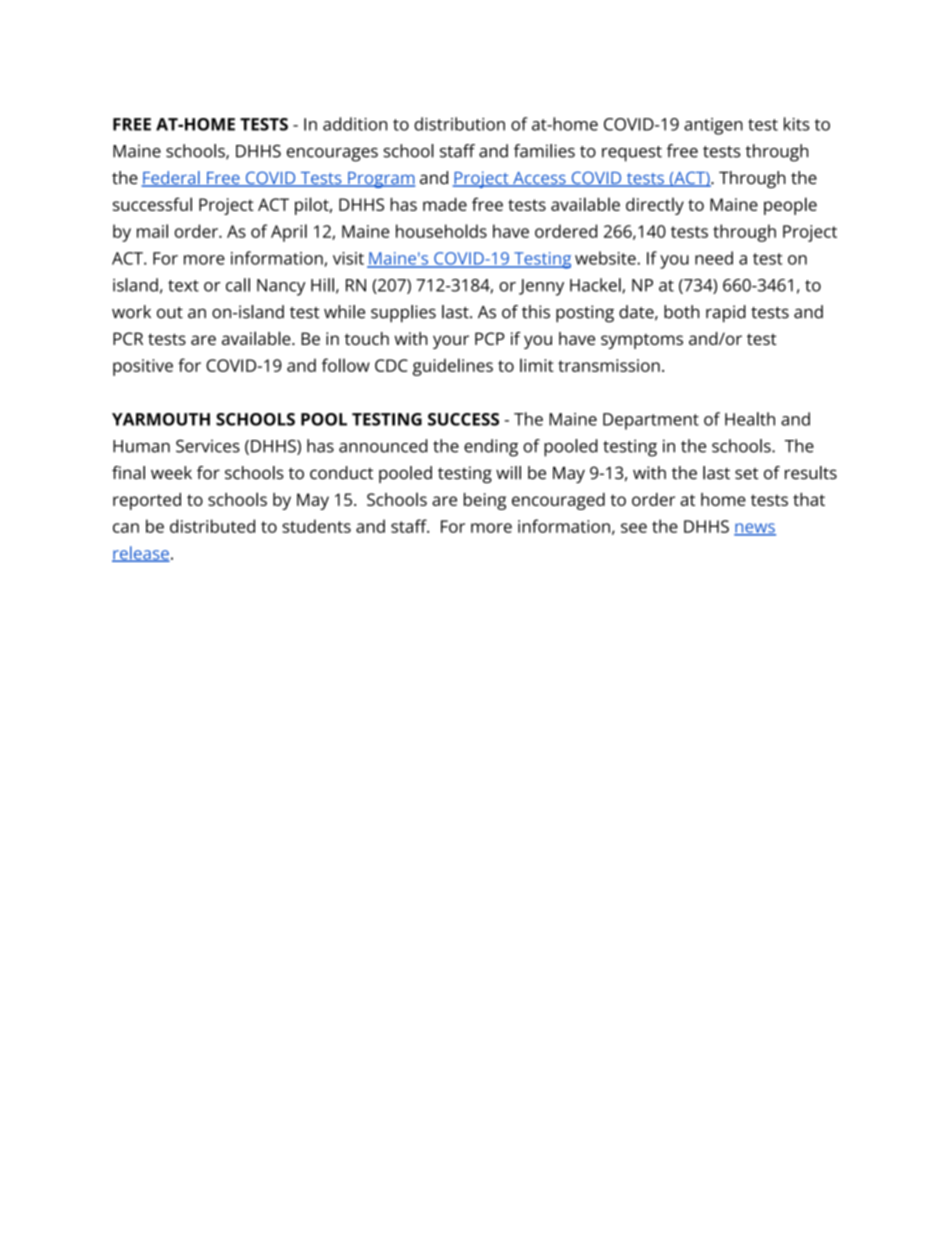 This document has height=1233, width=952. What do you see at coordinates (128, 338) in the document?
I see `PCR` at bounding box center [128, 338].
